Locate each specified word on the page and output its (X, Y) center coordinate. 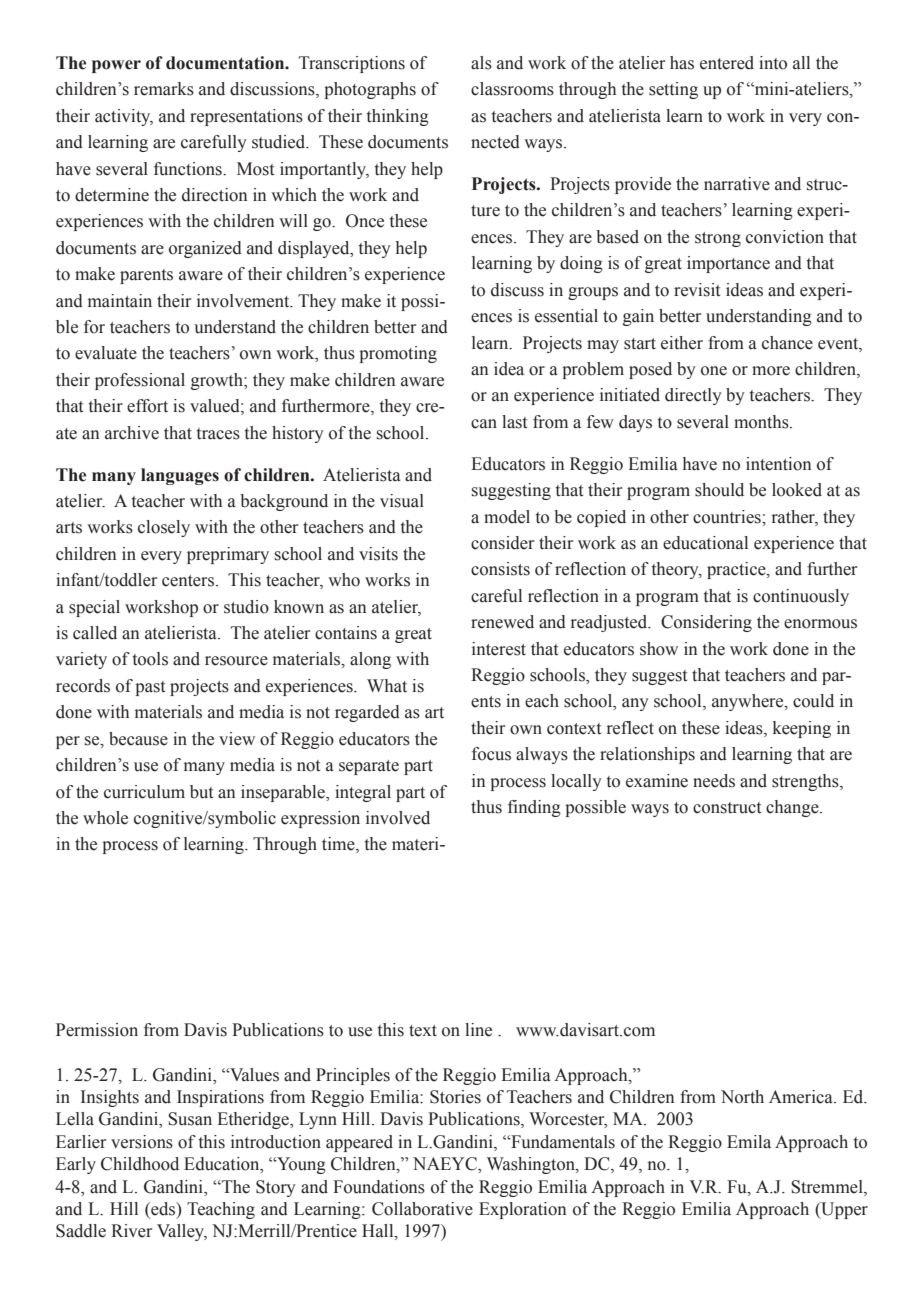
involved (398, 818)
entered (727, 63)
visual (402, 501)
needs (714, 781)
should (719, 490)
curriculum (144, 792)
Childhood (140, 1164)
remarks (164, 89)
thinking (398, 117)
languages (180, 476)
